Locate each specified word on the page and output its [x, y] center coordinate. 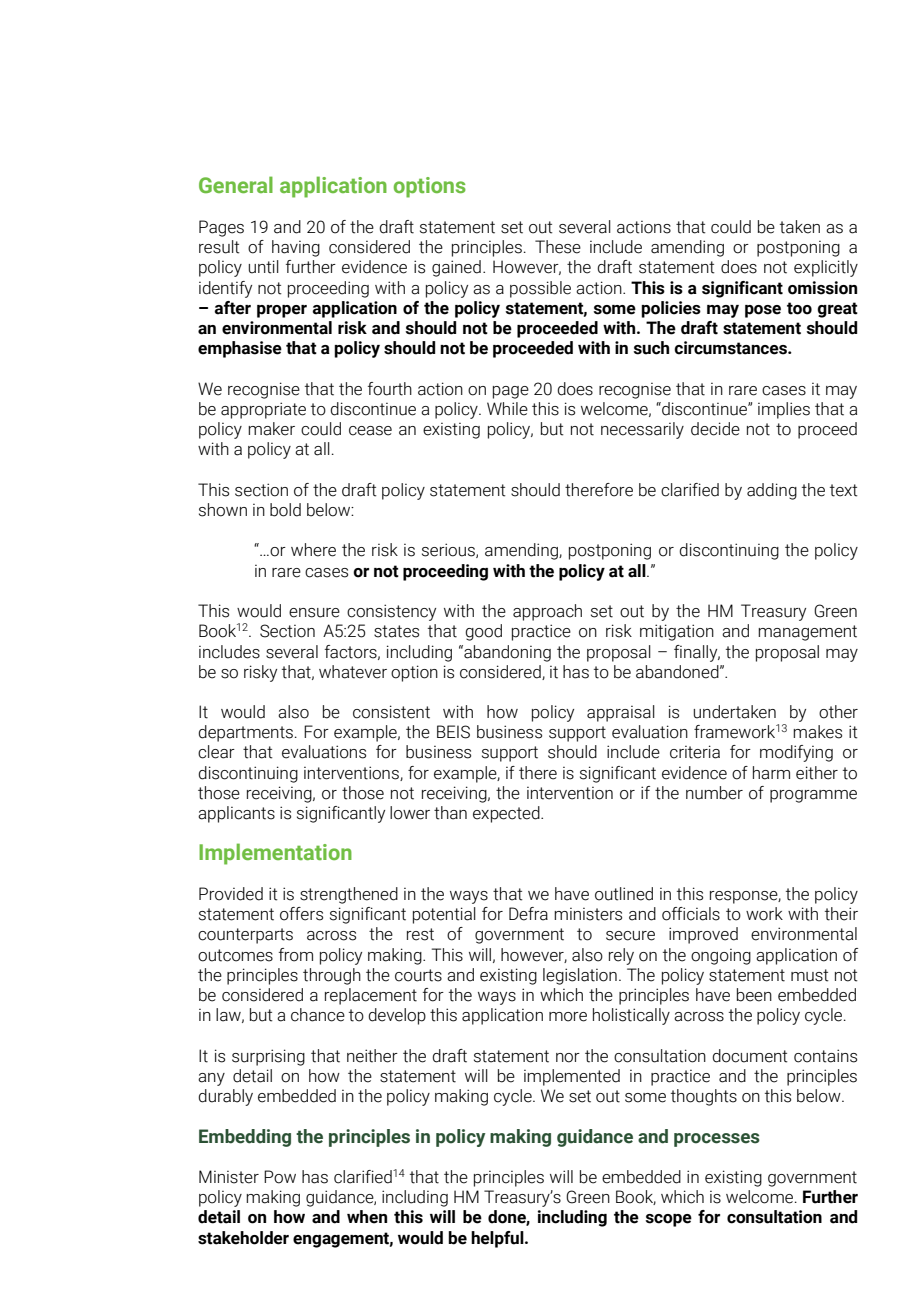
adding [772, 491]
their [841, 914]
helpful [498, 1239]
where [313, 550]
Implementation [275, 854]
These [558, 247]
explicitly [826, 268]
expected [507, 814]
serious [449, 550]
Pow [280, 1177]
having [296, 248]
